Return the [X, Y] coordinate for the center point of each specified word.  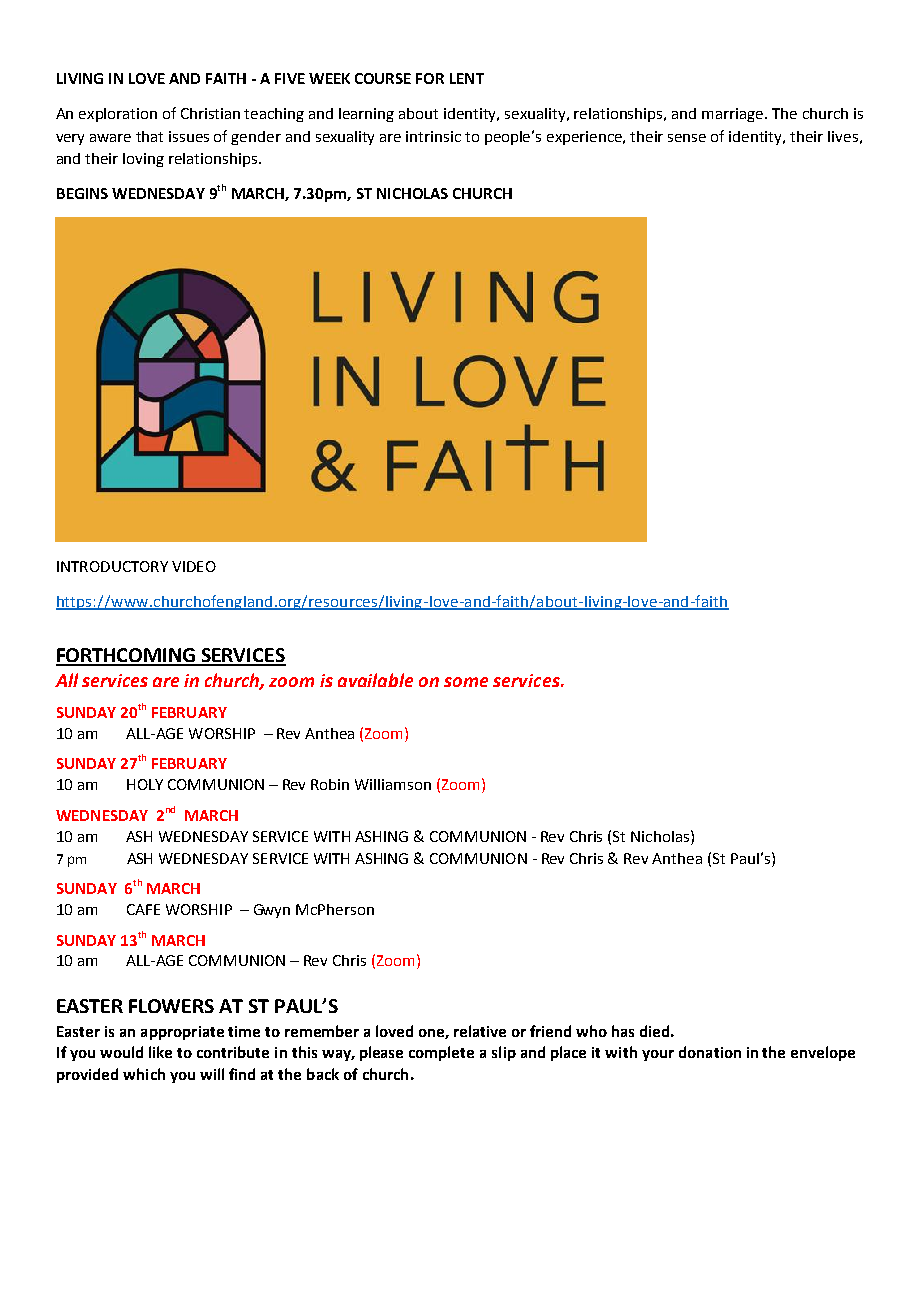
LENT [467, 78]
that [149, 136]
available [375, 680]
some [466, 682]
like [160, 1052]
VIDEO [194, 566]
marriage [734, 115]
